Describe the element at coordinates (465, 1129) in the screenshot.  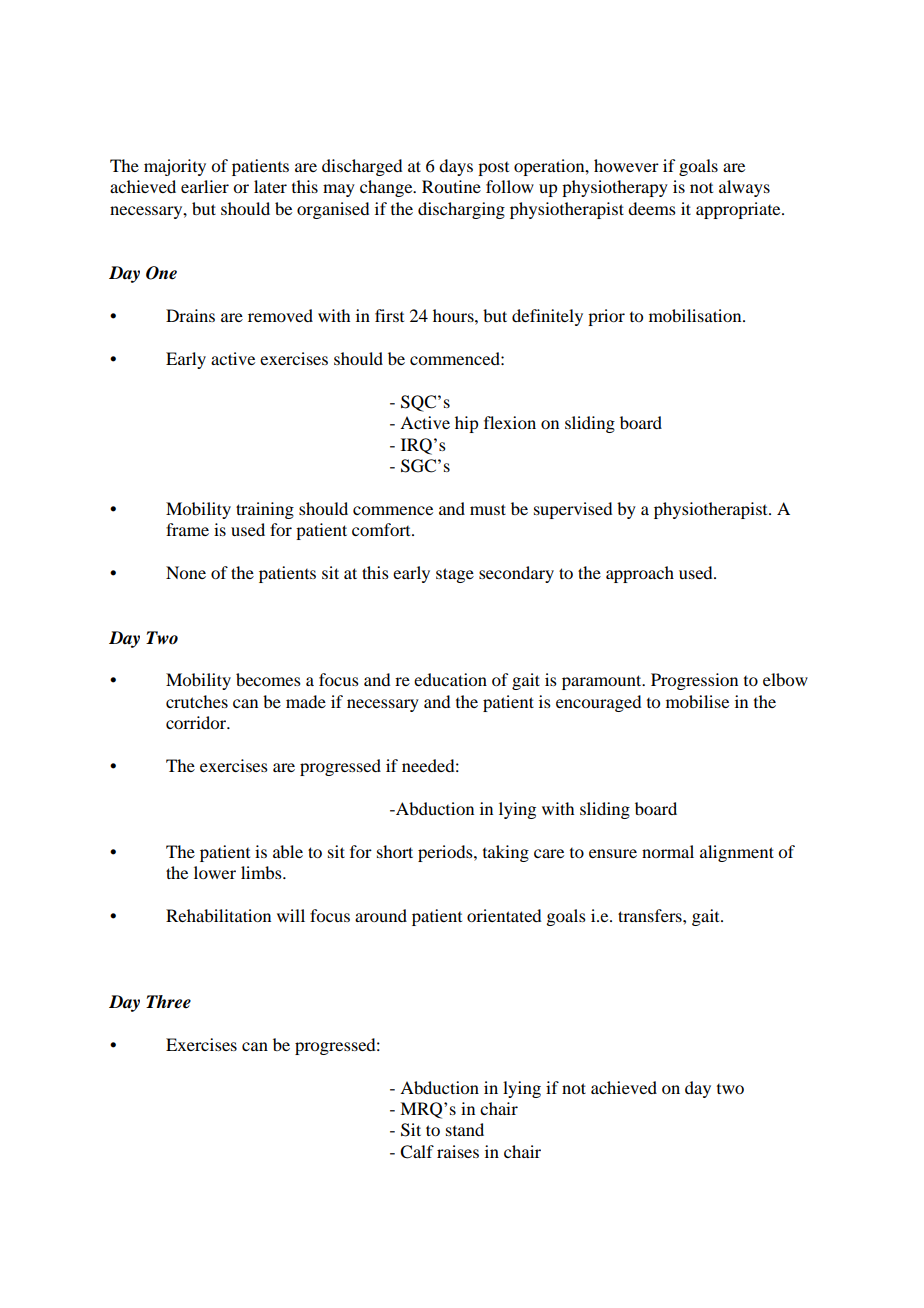
I see `stand` at that location.
